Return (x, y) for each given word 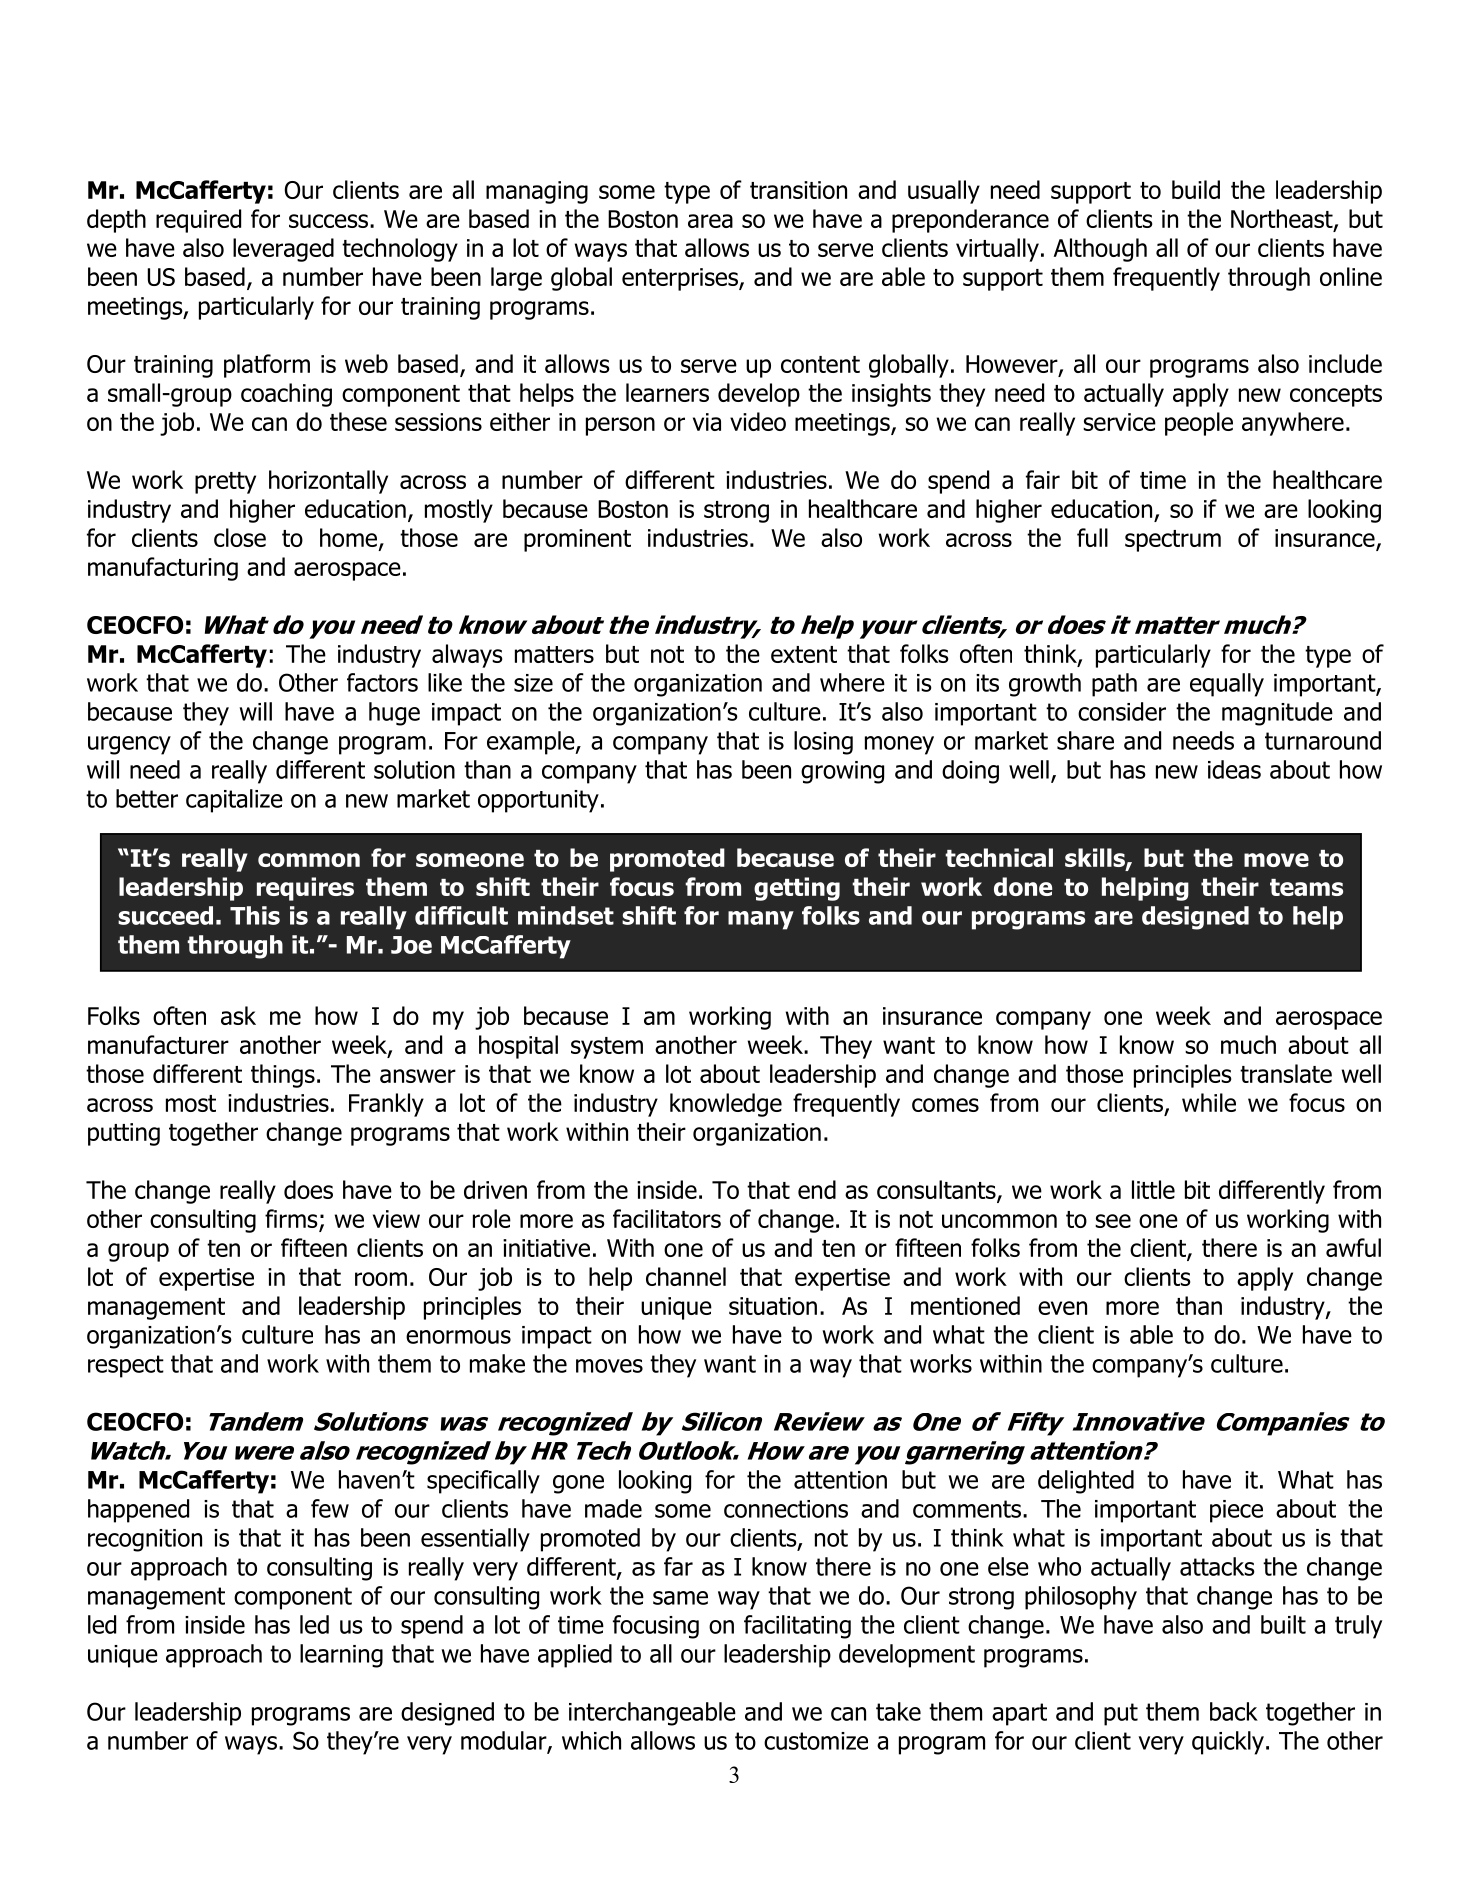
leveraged (283, 250)
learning (341, 1656)
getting (797, 889)
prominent (577, 540)
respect (126, 1366)
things (283, 1076)
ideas (1234, 769)
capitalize (234, 801)
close (240, 537)
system (607, 1048)
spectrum (1173, 541)
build (1196, 189)
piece (1236, 1511)
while (1209, 1102)
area (710, 221)
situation (773, 1306)
